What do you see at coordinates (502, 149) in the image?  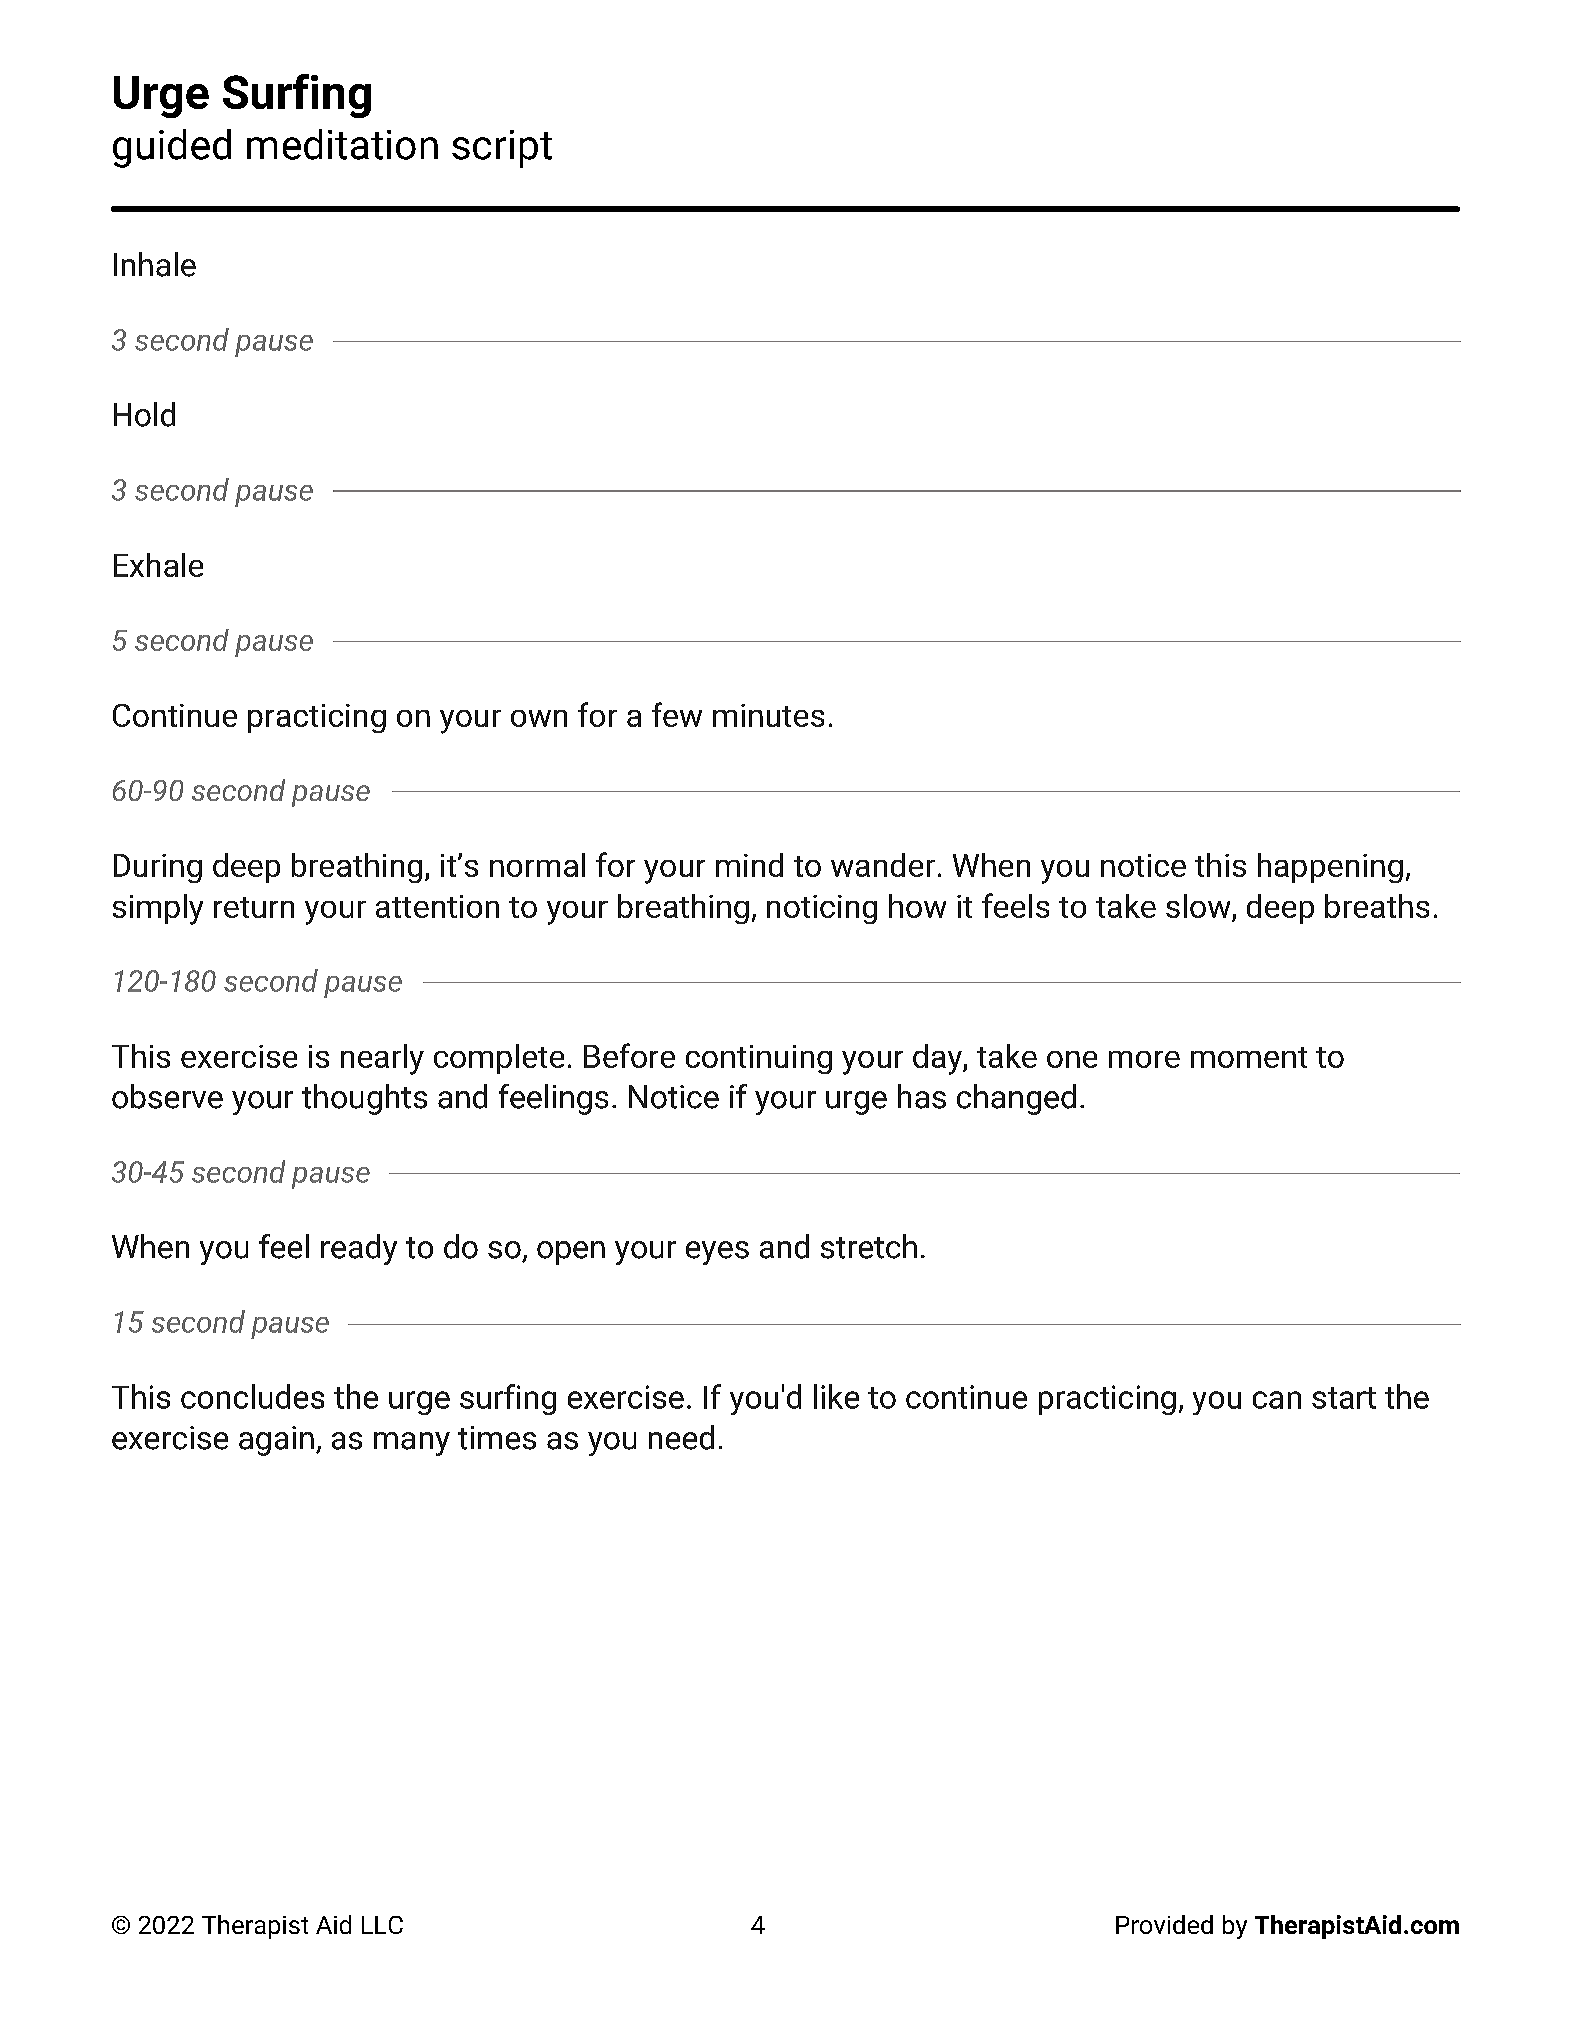 I see `script` at bounding box center [502, 149].
